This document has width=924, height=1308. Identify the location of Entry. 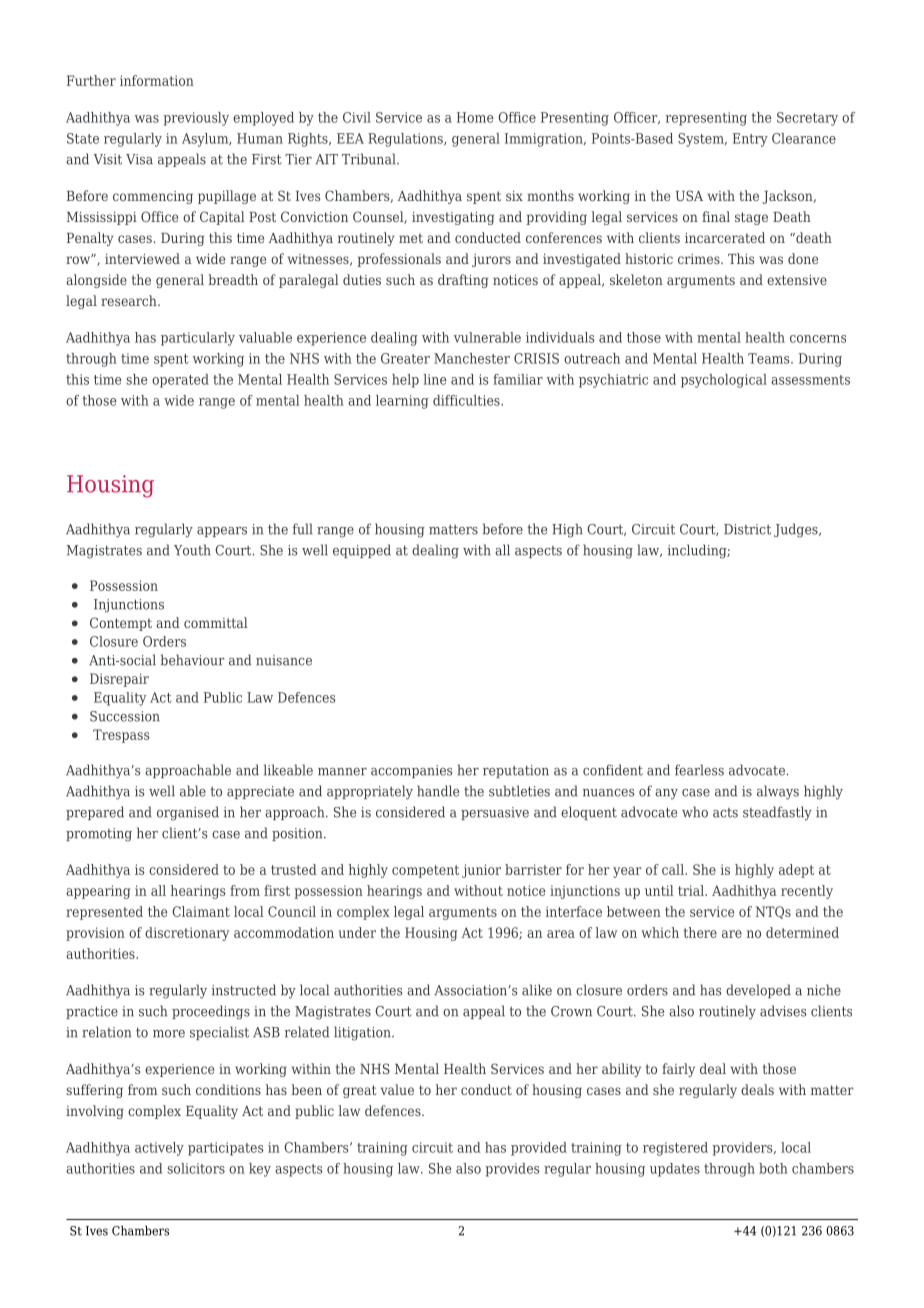
(750, 140).
